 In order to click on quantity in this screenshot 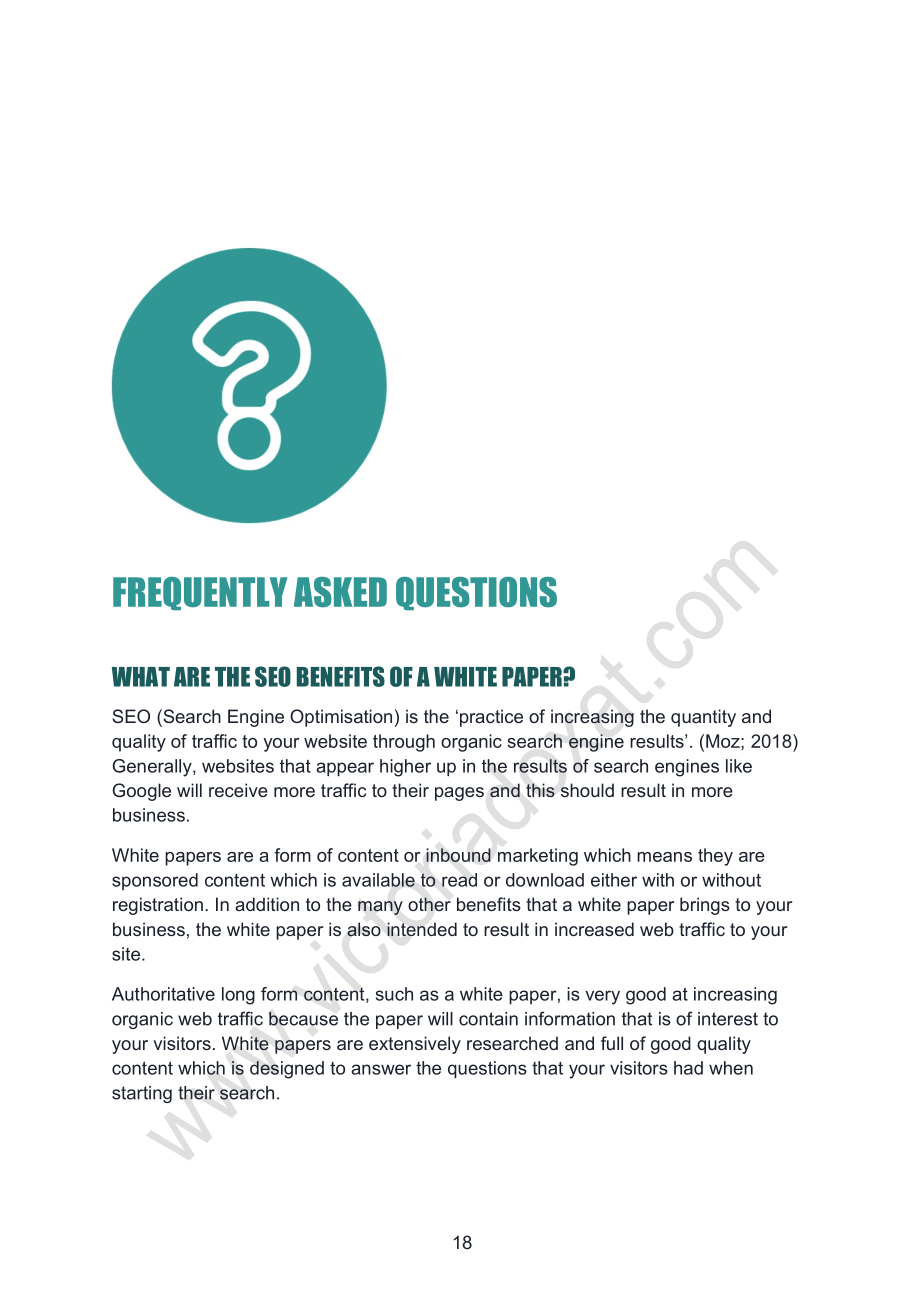, I will do `click(703, 718)`.
